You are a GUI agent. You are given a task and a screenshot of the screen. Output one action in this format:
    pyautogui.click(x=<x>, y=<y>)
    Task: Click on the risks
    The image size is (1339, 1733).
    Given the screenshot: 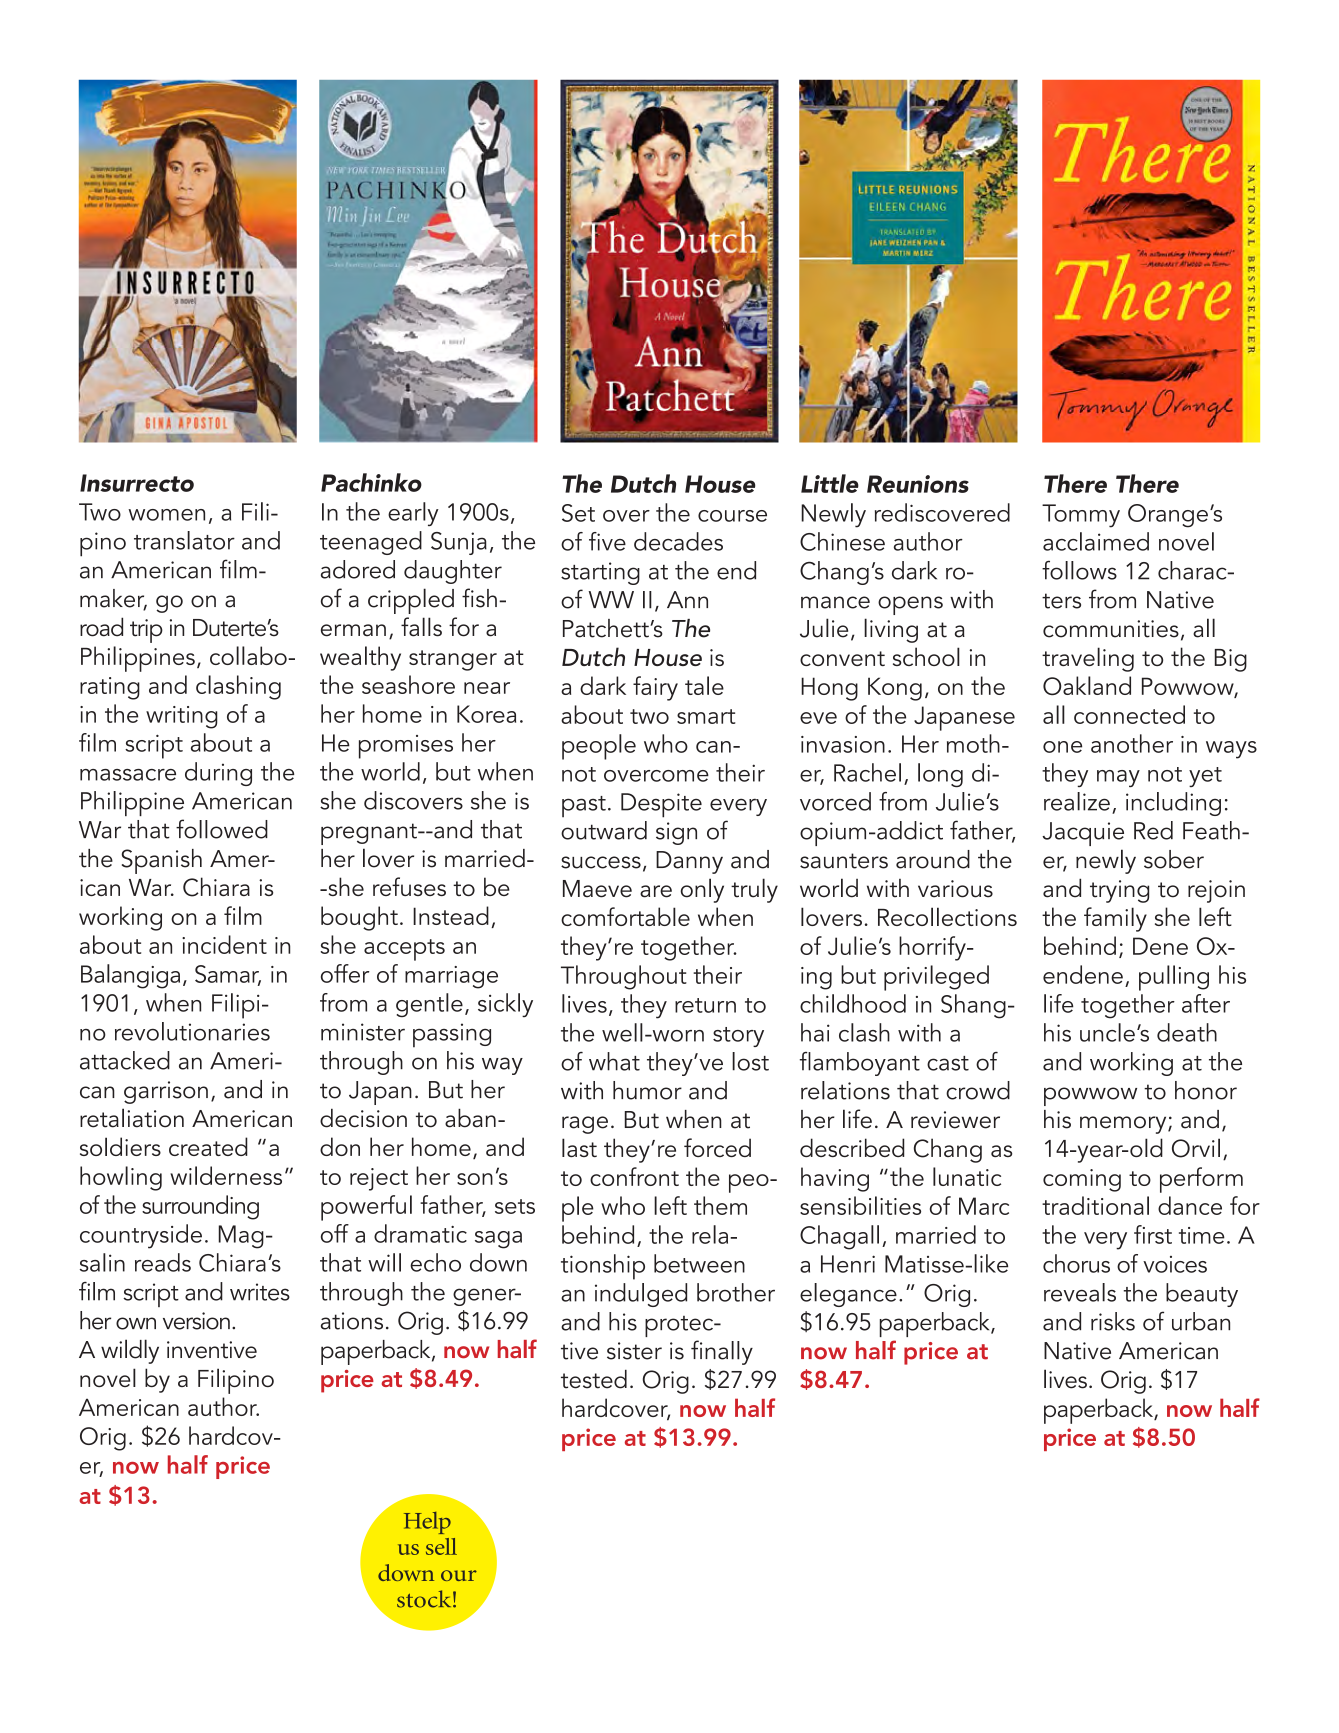 What is the action you would take?
    pyautogui.click(x=1113, y=1321)
